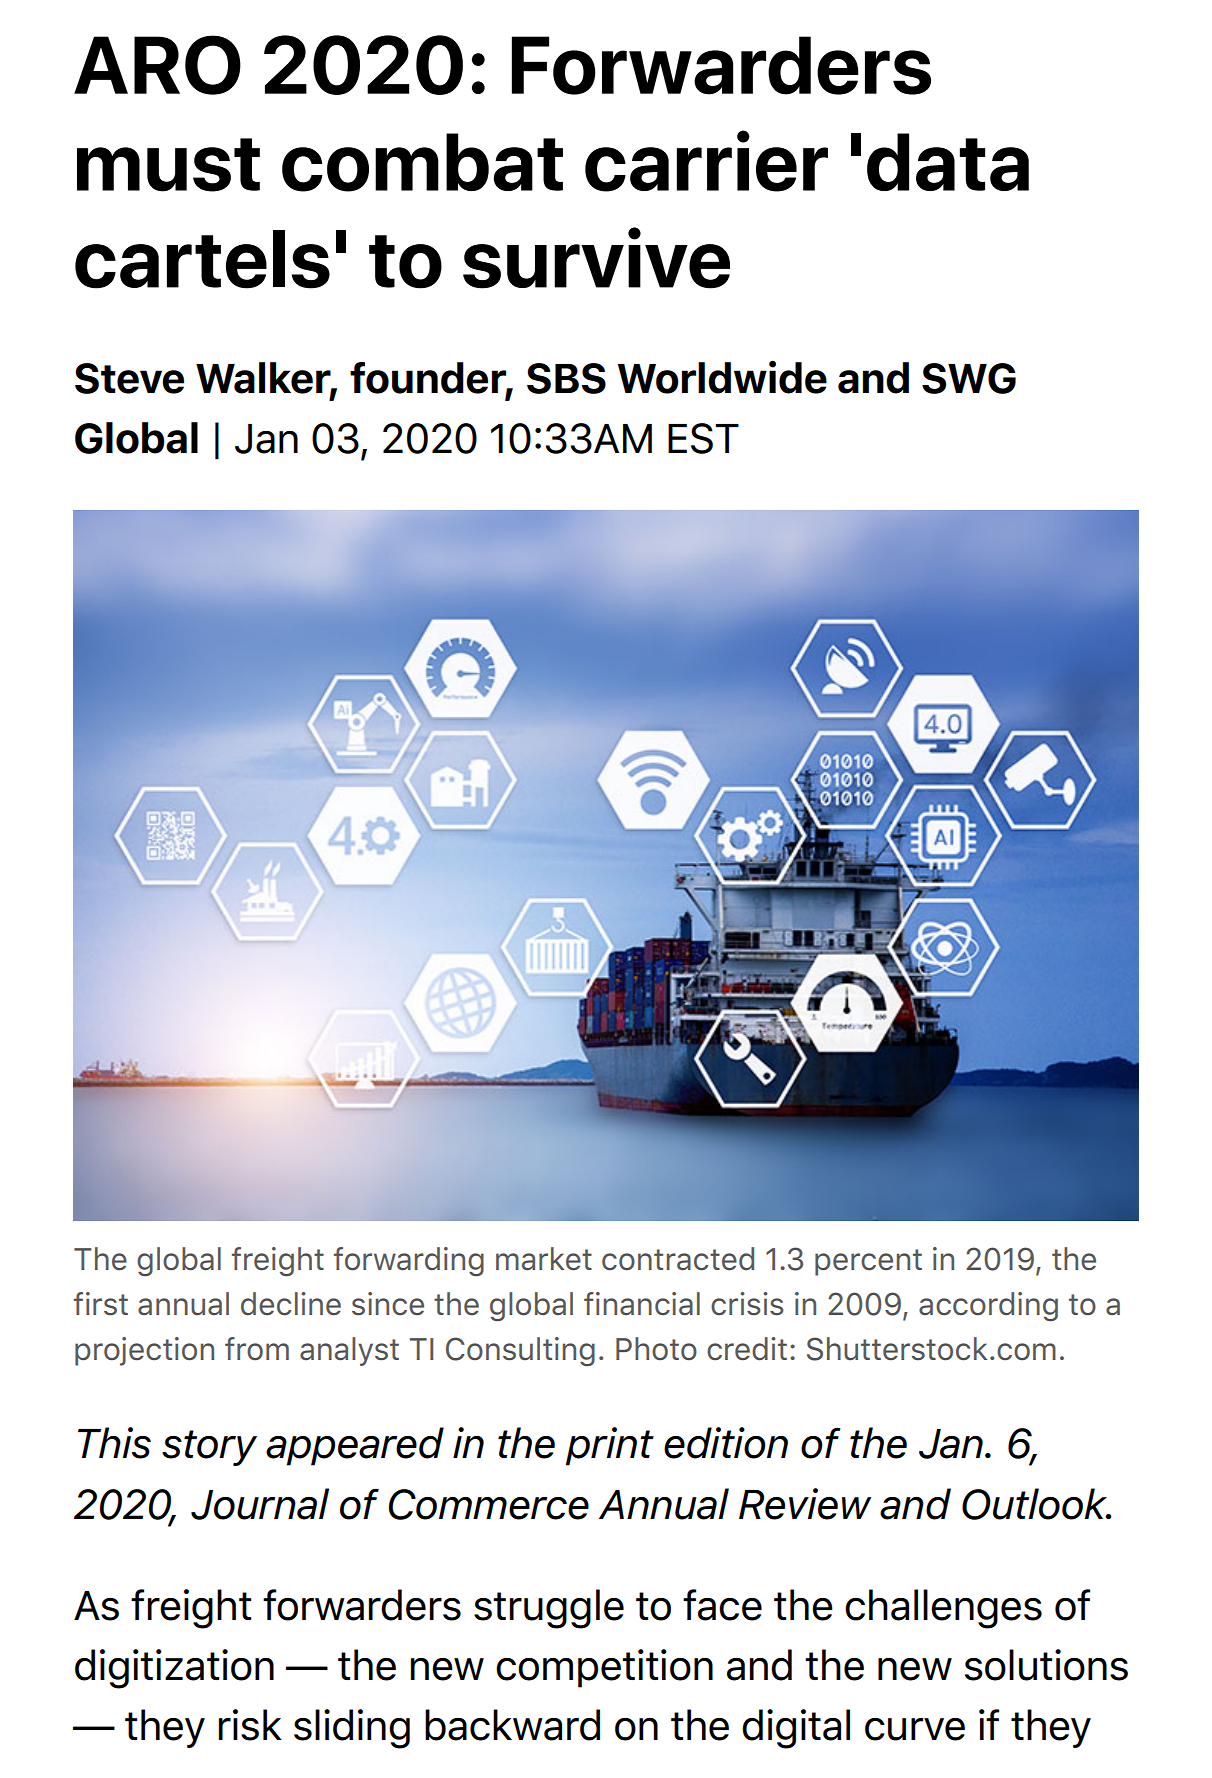  What do you see at coordinates (409, 1261) in the screenshot?
I see `forwarding` at bounding box center [409, 1261].
